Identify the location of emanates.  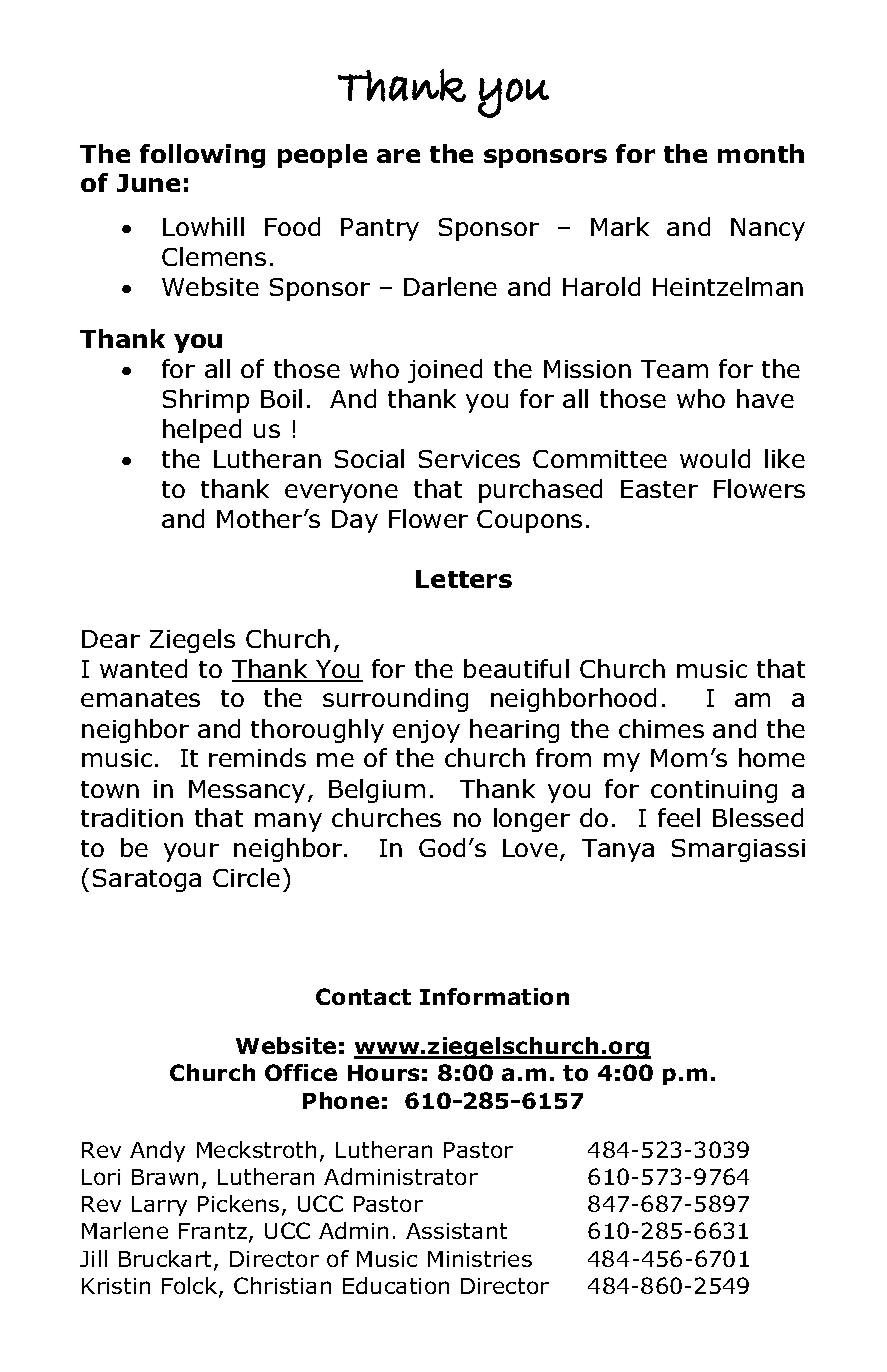
(140, 698).
